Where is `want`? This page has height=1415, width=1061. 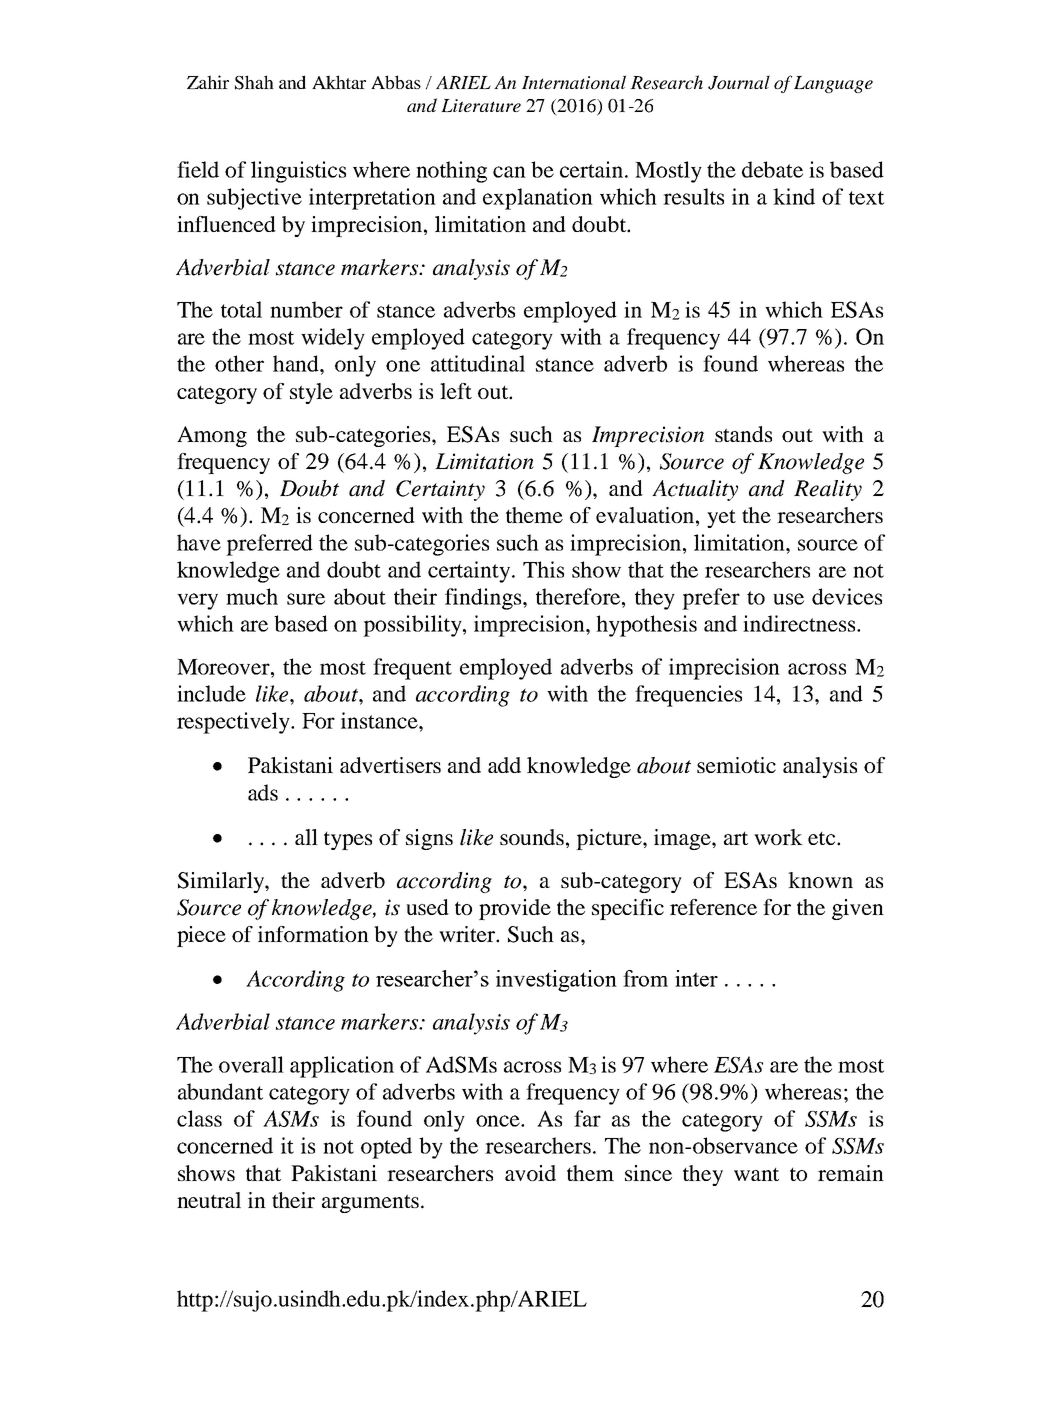
want is located at coordinates (756, 1174).
